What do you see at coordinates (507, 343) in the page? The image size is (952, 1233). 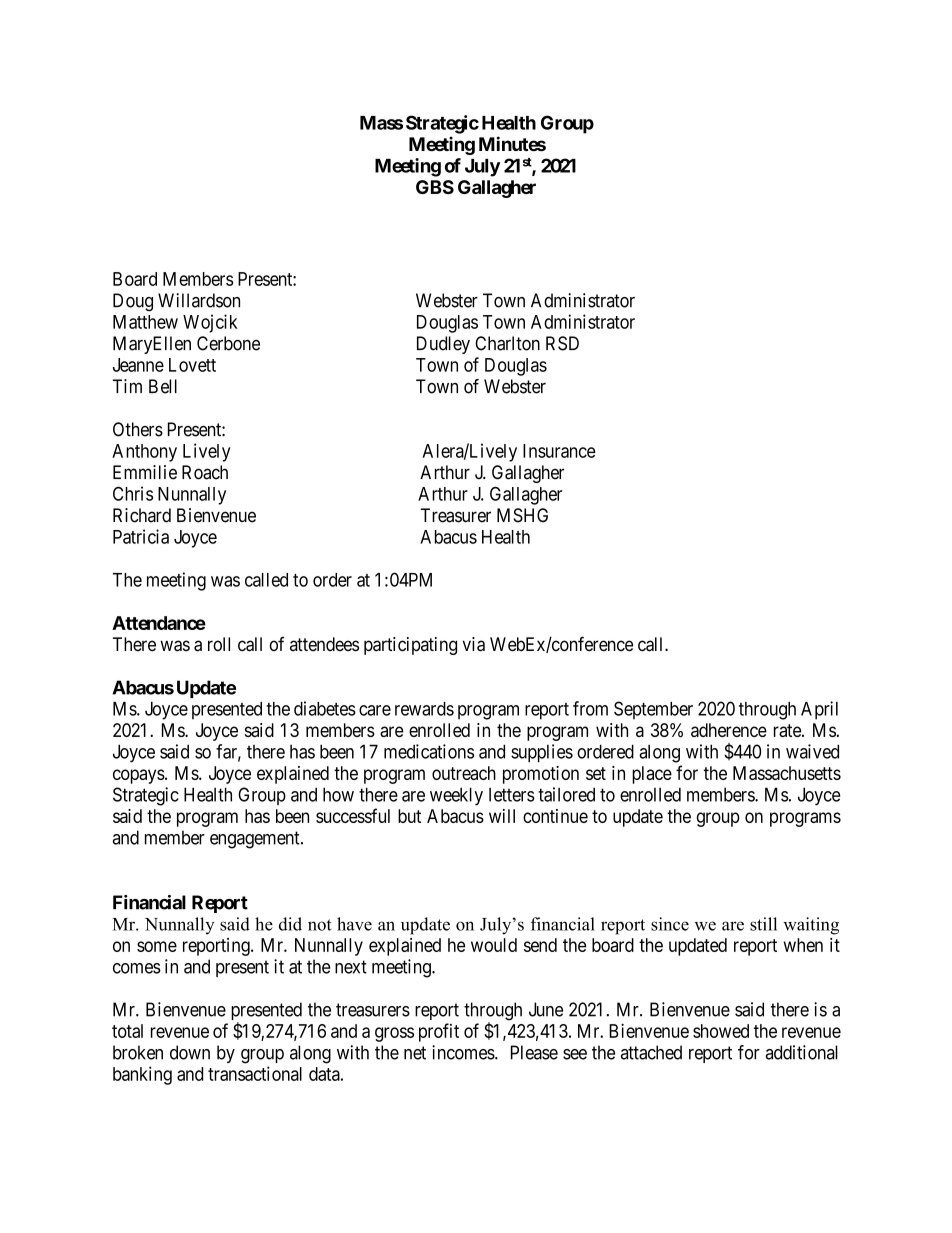 I see `Charlton` at bounding box center [507, 343].
